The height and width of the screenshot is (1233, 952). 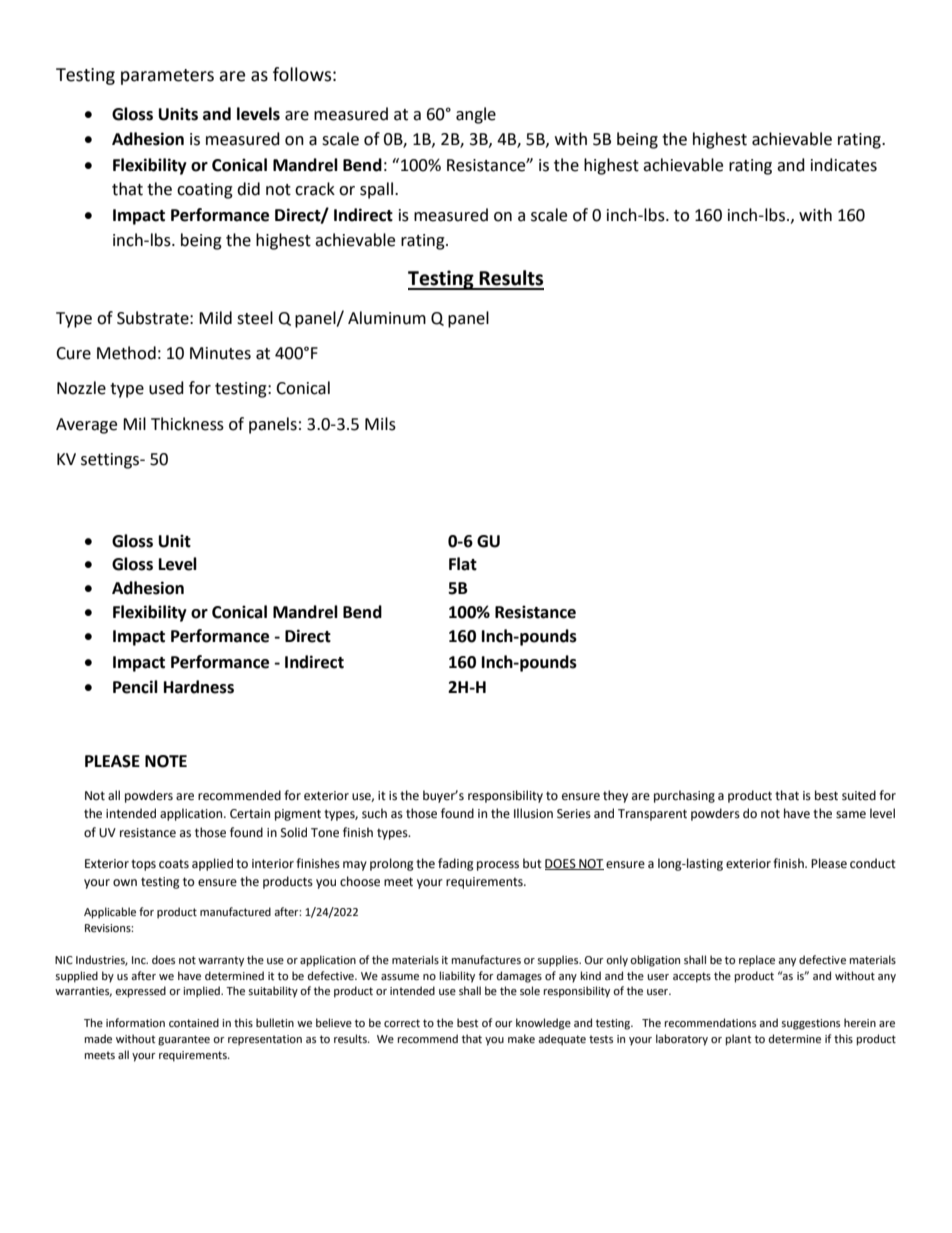 What do you see at coordinates (851, 815) in the screenshot?
I see `same` at bounding box center [851, 815].
